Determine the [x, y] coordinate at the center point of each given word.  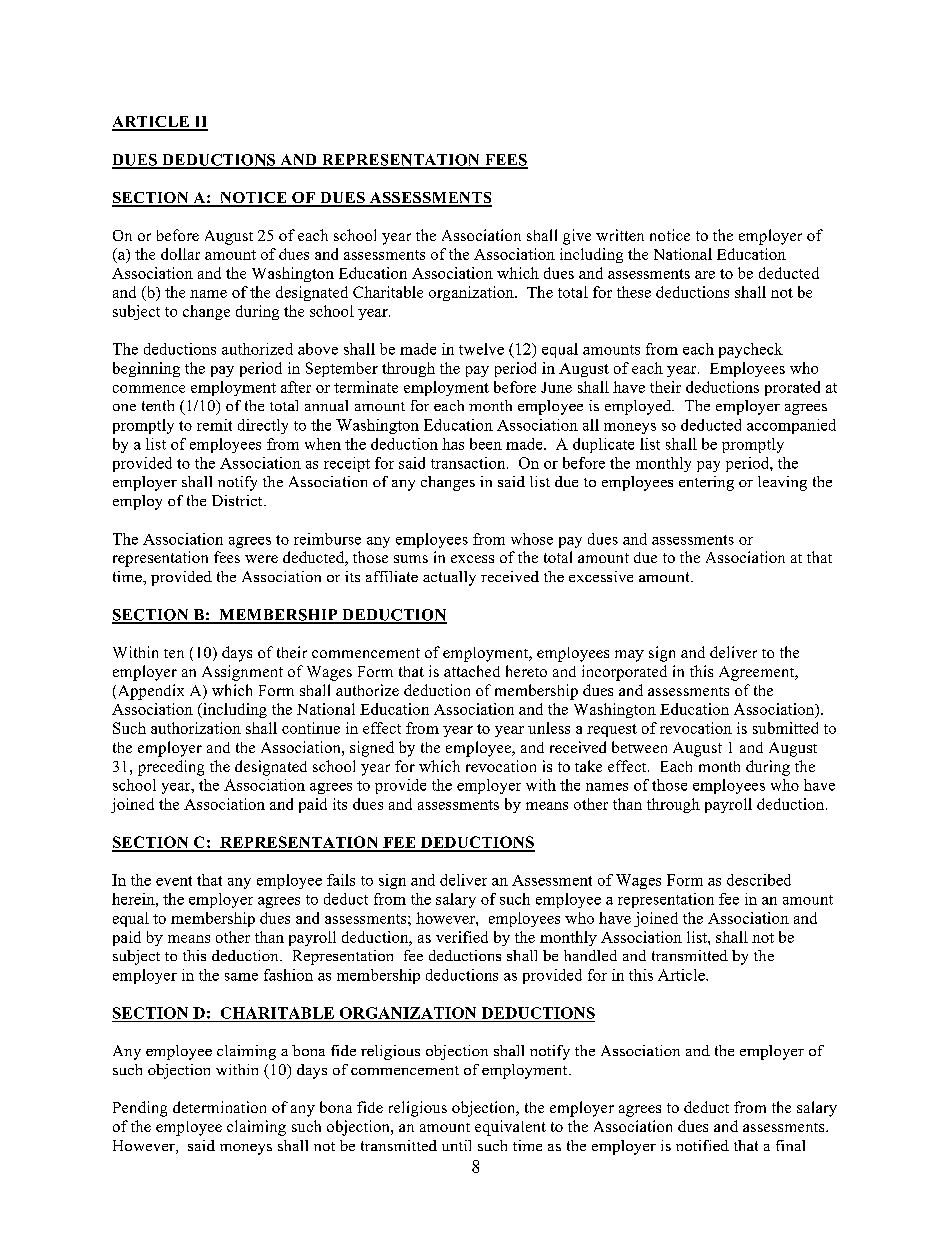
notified [702, 1145]
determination [219, 1107]
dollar [180, 254]
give [577, 237]
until [456, 1145]
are [705, 275]
